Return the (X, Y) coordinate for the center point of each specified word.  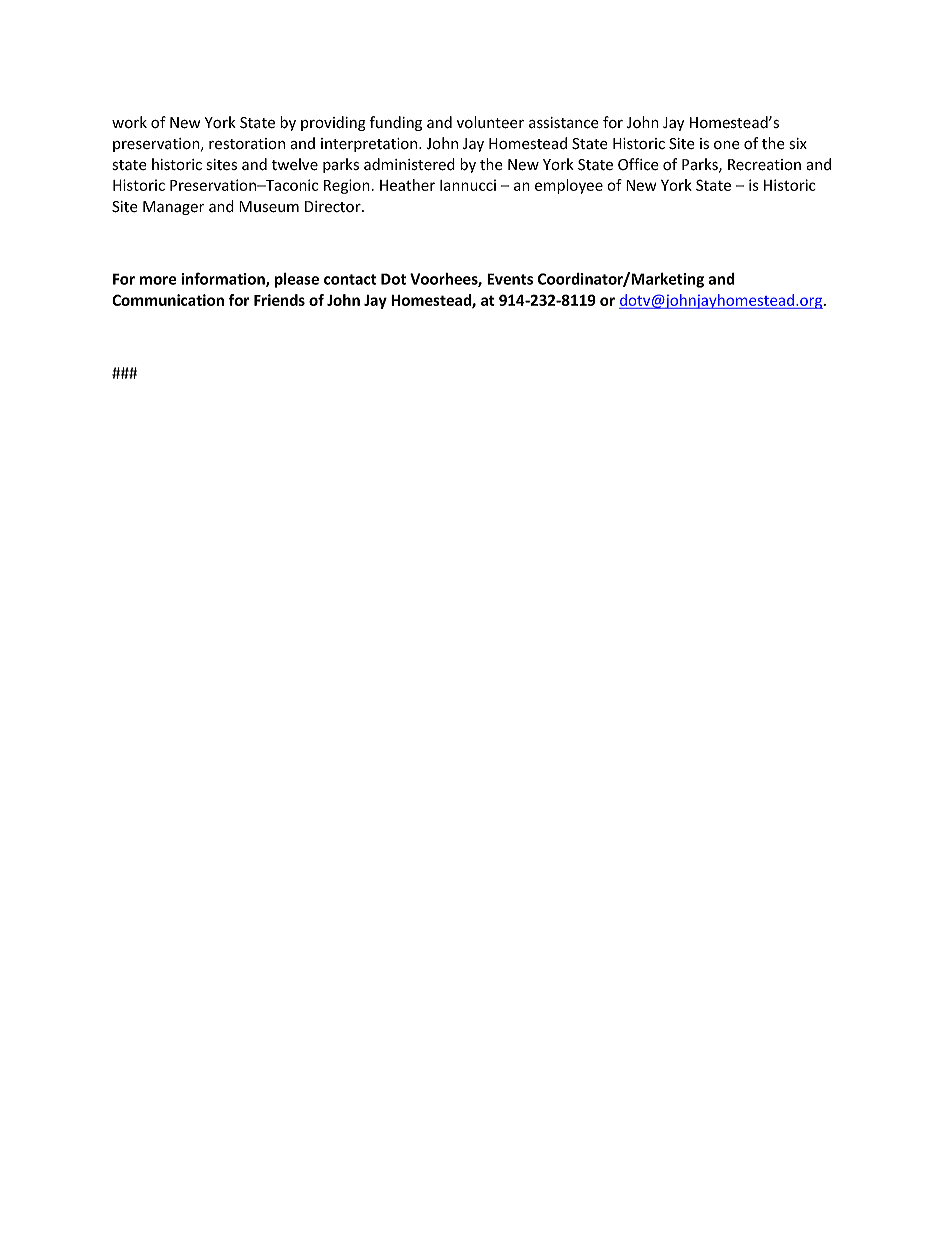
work (129, 122)
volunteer (490, 122)
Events (510, 279)
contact (350, 279)
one (727, 145)
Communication (168, 300)
